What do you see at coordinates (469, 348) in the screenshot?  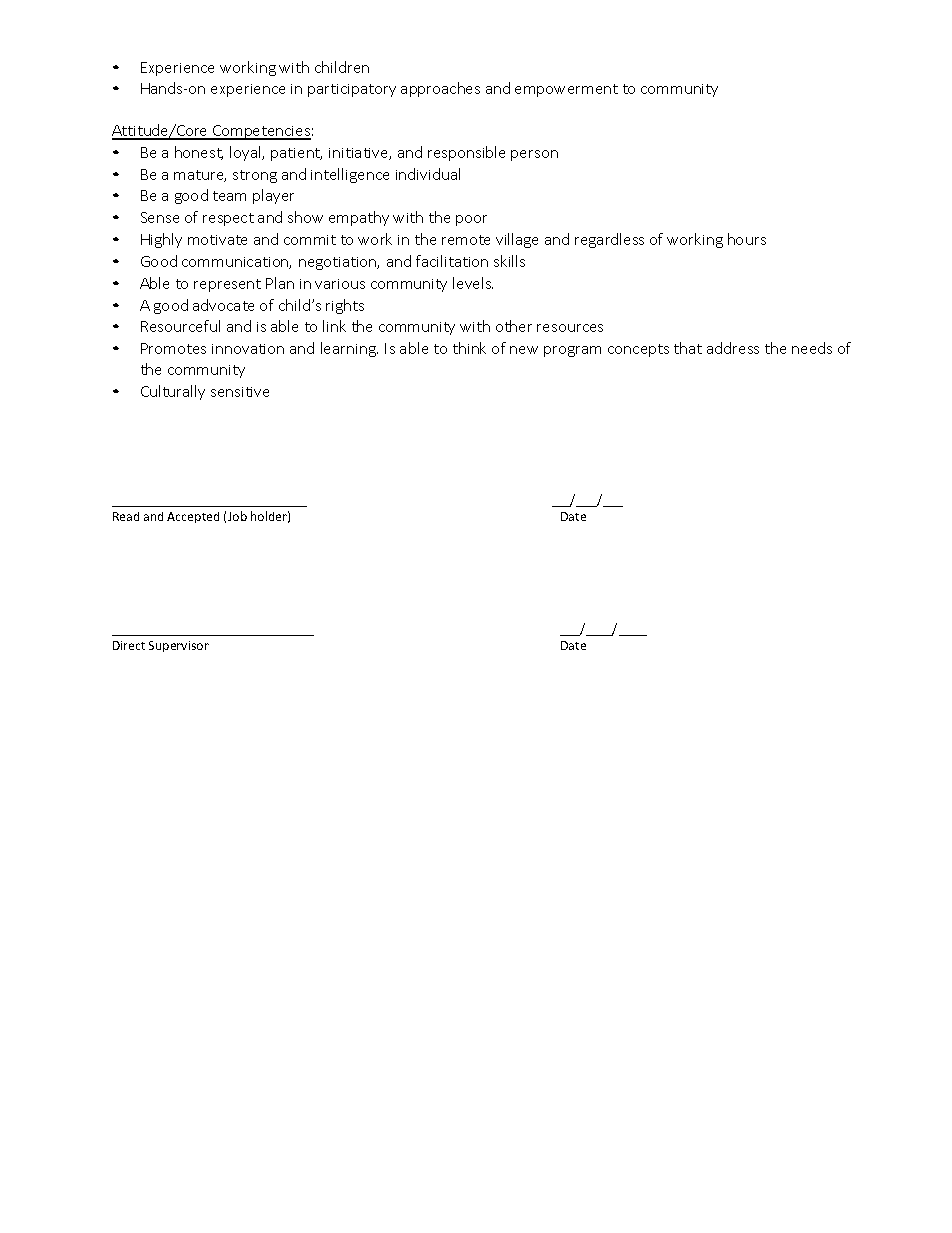 I see `think` at bounding box center [469, 348].
